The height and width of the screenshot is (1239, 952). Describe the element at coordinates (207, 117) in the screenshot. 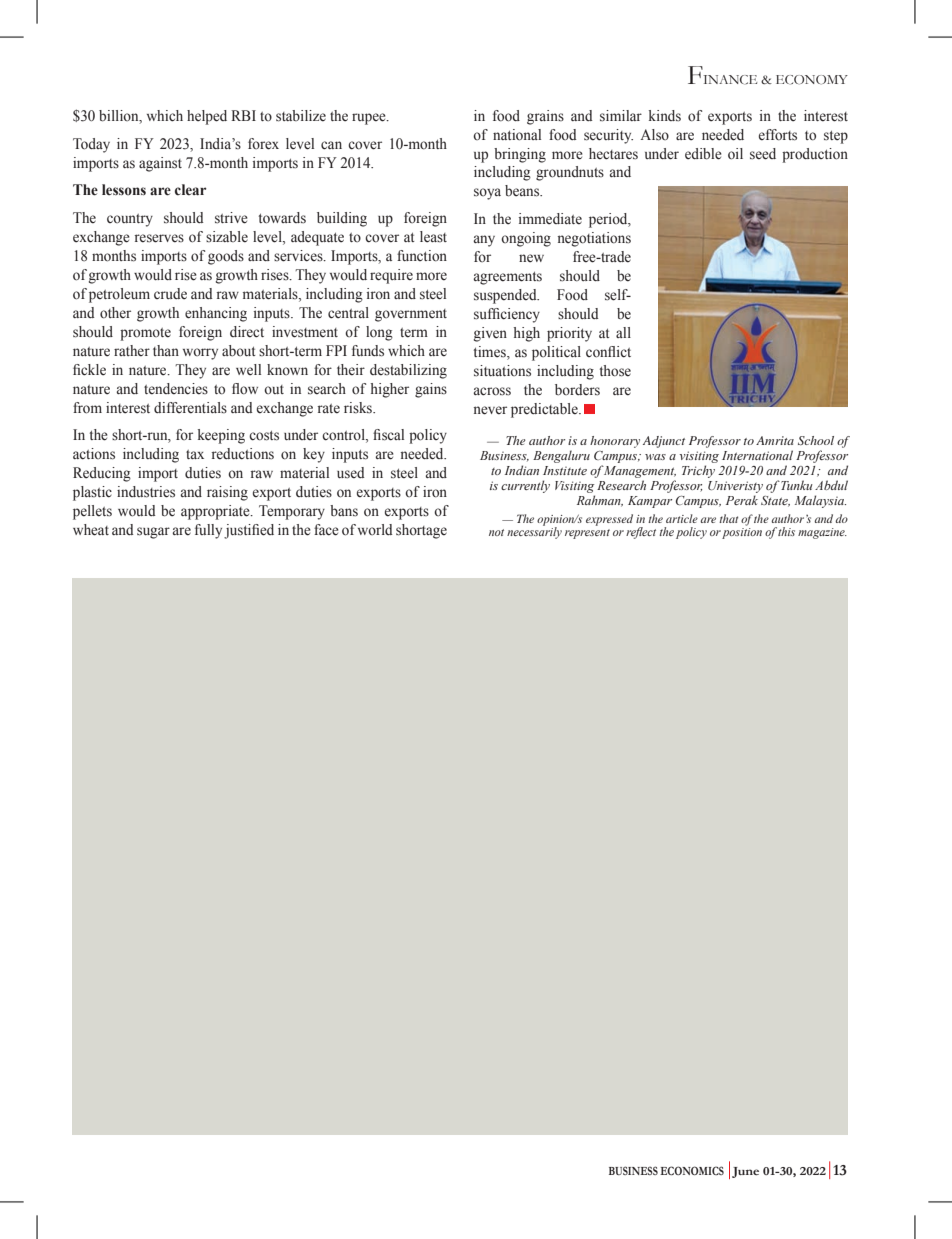

I see `helped` at that location.
